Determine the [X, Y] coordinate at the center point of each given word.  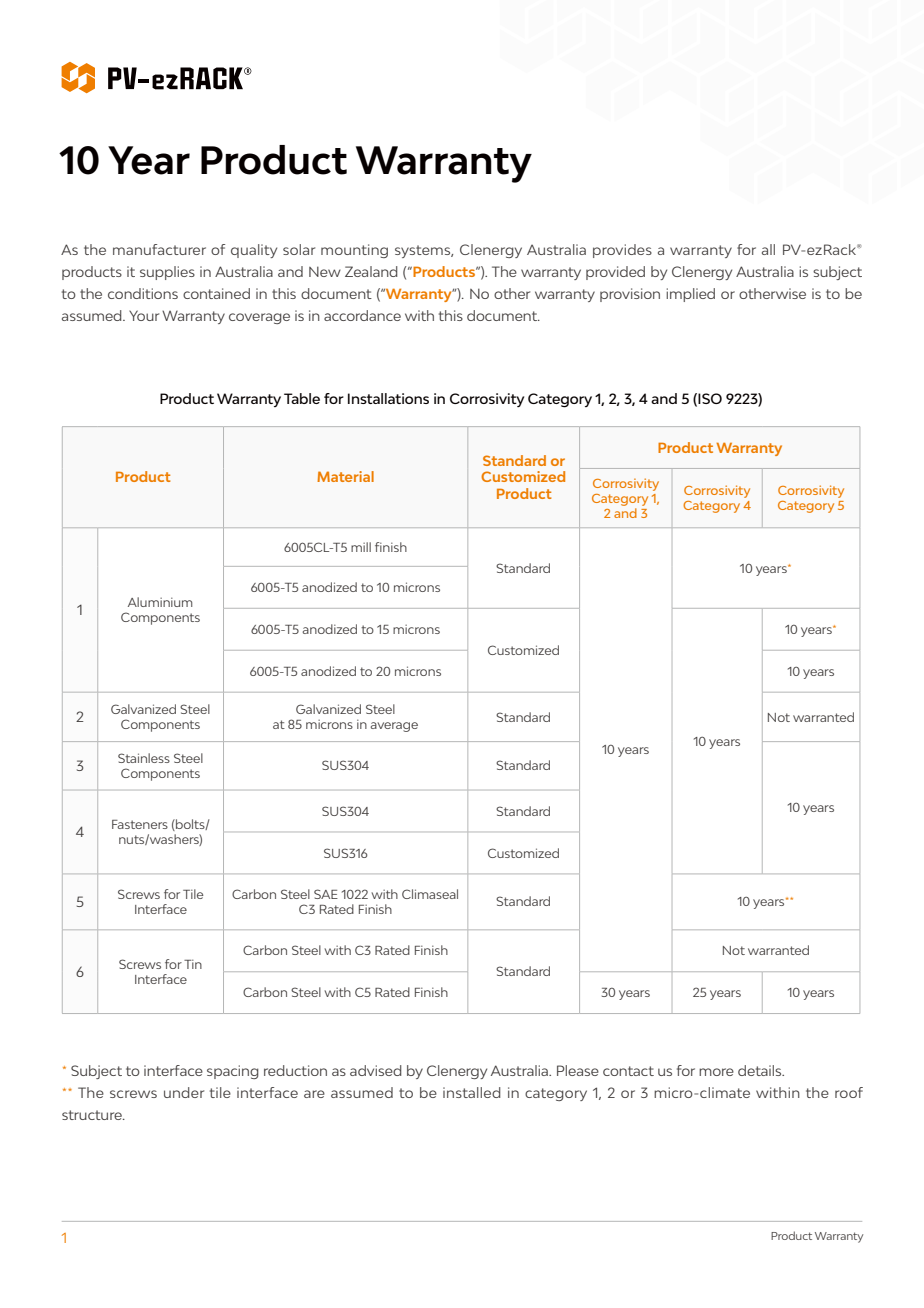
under [184, 1092]
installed [472, 1092]
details [761, 1070]
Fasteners [140, 824]
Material [345, 476]
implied [690, 295]
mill [361, 547]
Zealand [371, 271]
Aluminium [160, 602]
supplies [167, 273]
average [394, 727]
